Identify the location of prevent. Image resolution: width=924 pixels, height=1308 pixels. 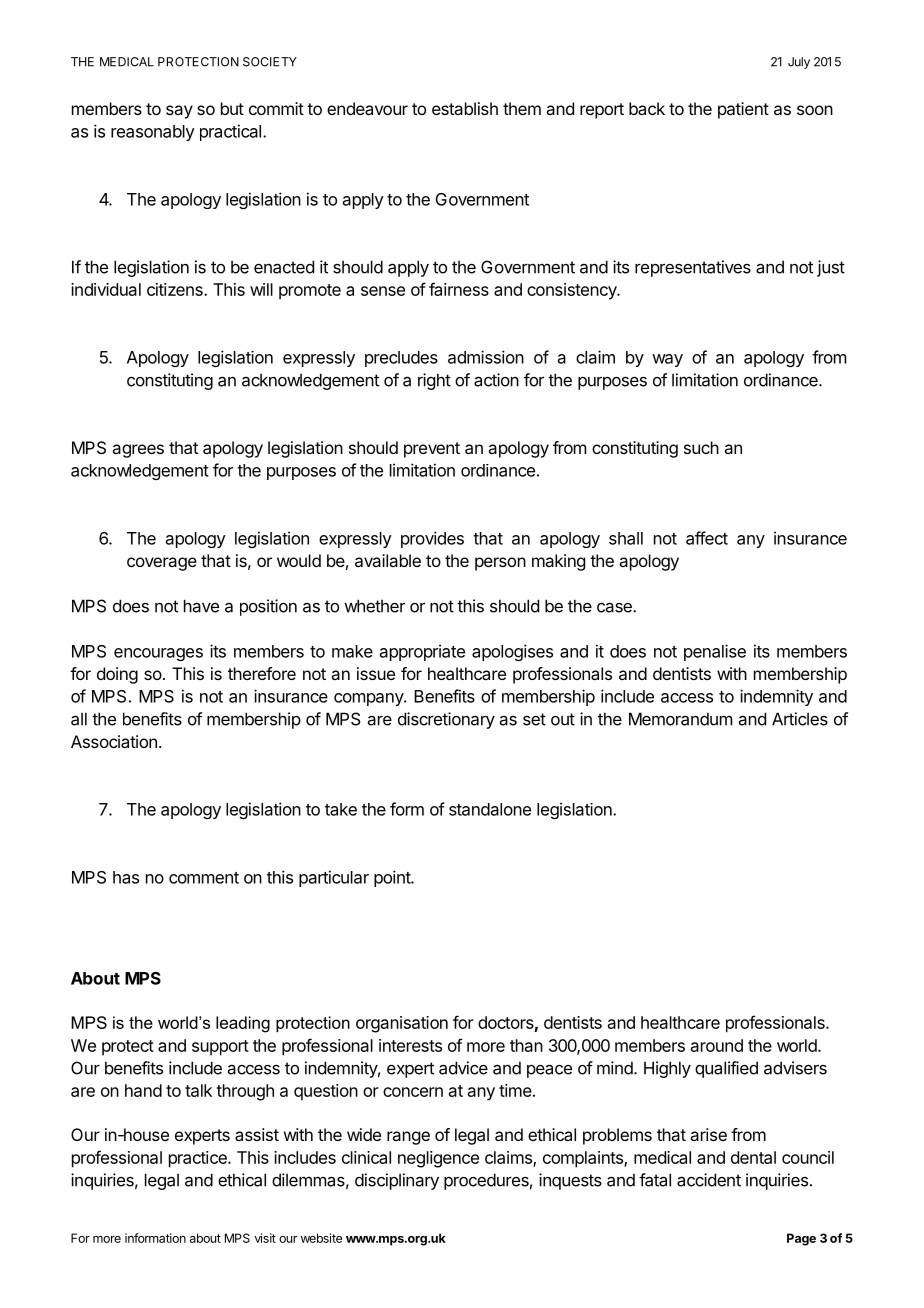
(432, 450).
